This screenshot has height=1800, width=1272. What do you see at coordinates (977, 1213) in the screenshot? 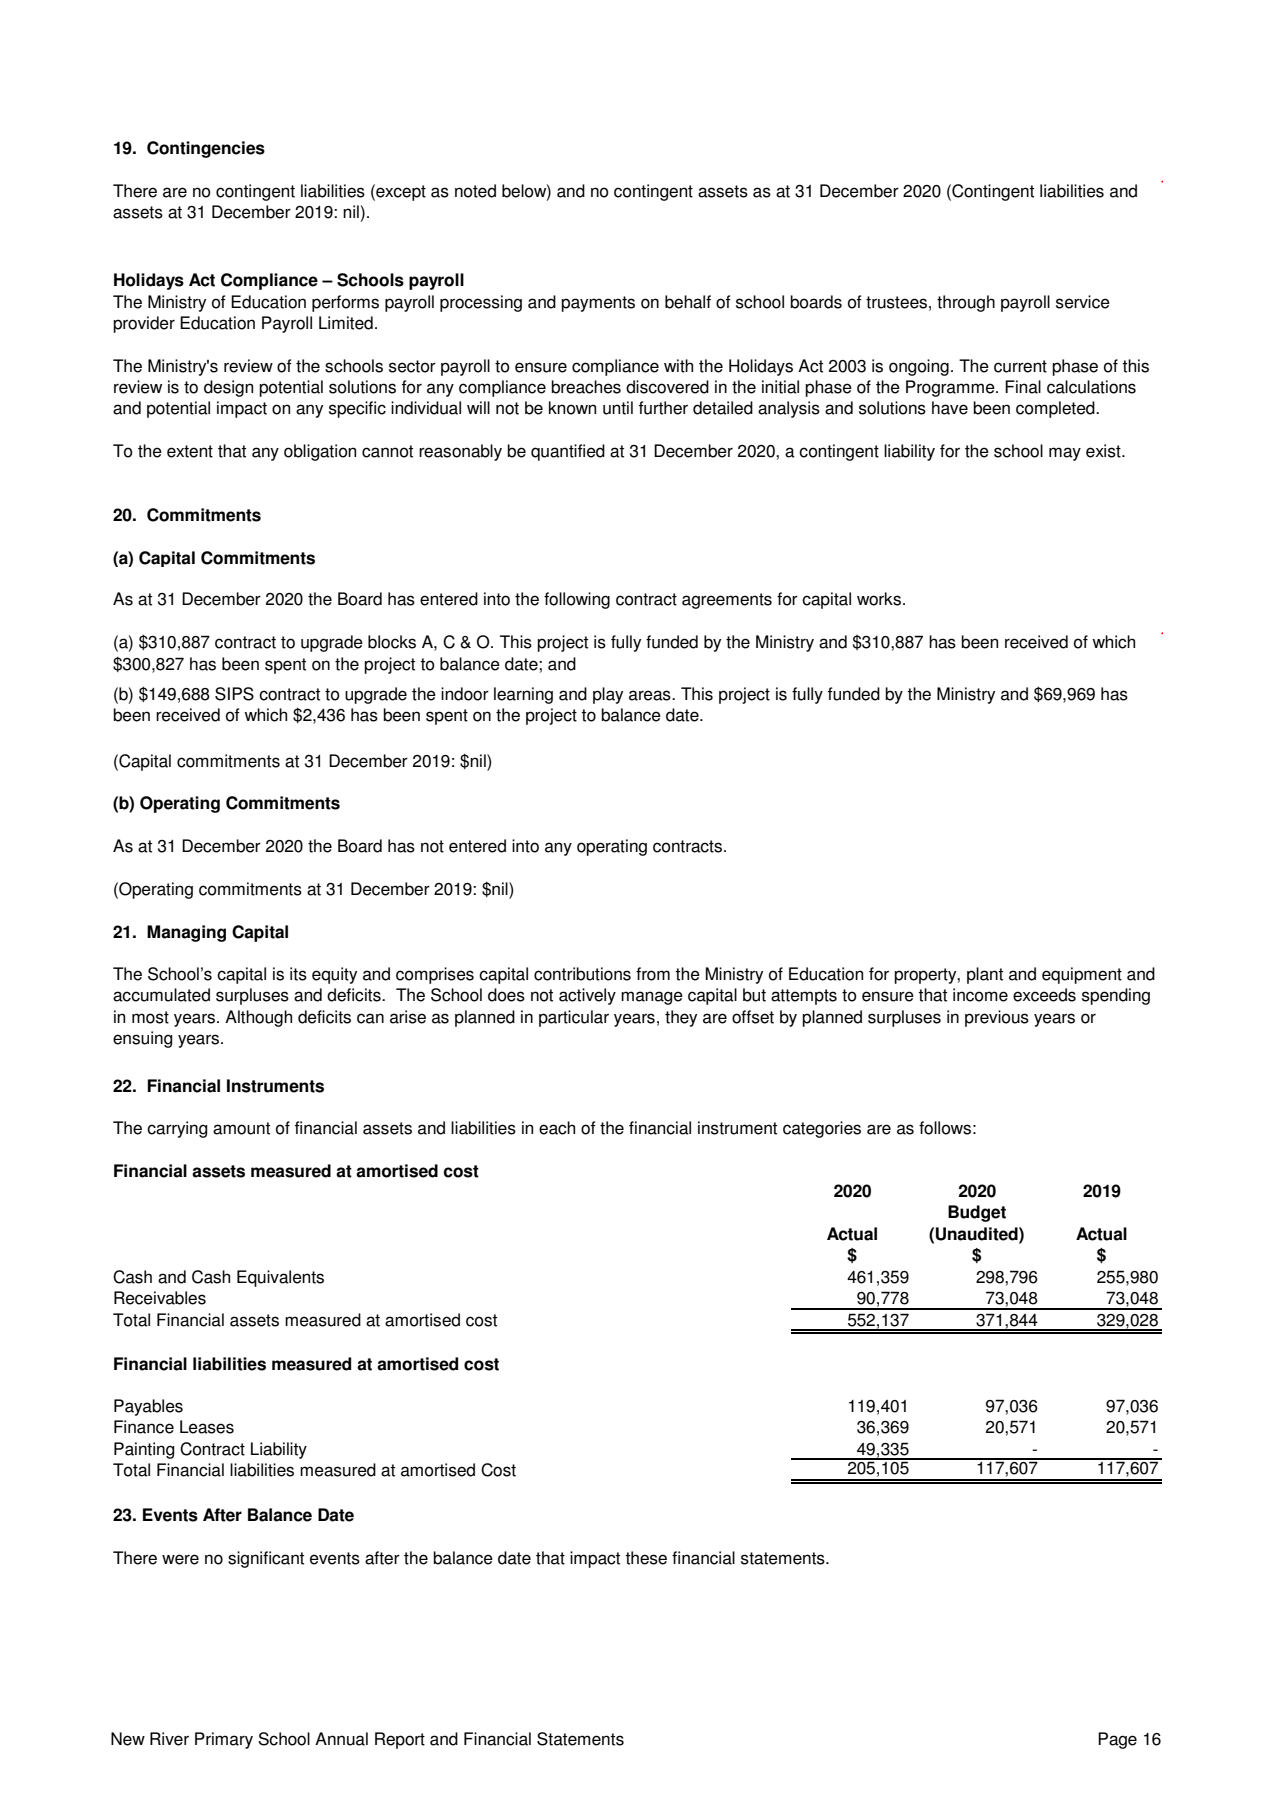
I see `Budget` at bounding box center [977, 1213].
